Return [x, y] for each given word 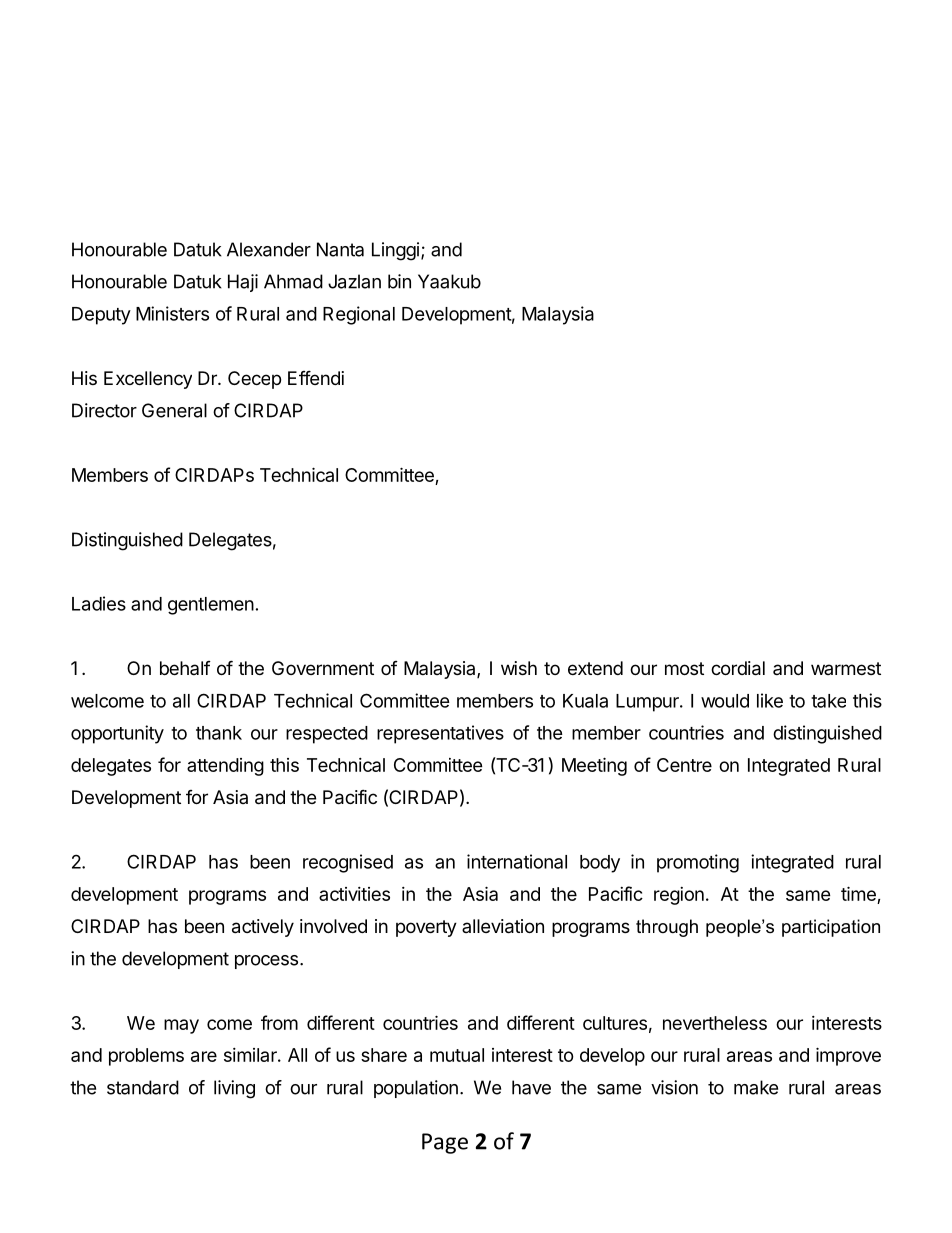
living [234, 1089]
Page [445, 1143]
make [756, 1087]
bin [399, 281]
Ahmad [293, 281]
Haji [243, 283]
